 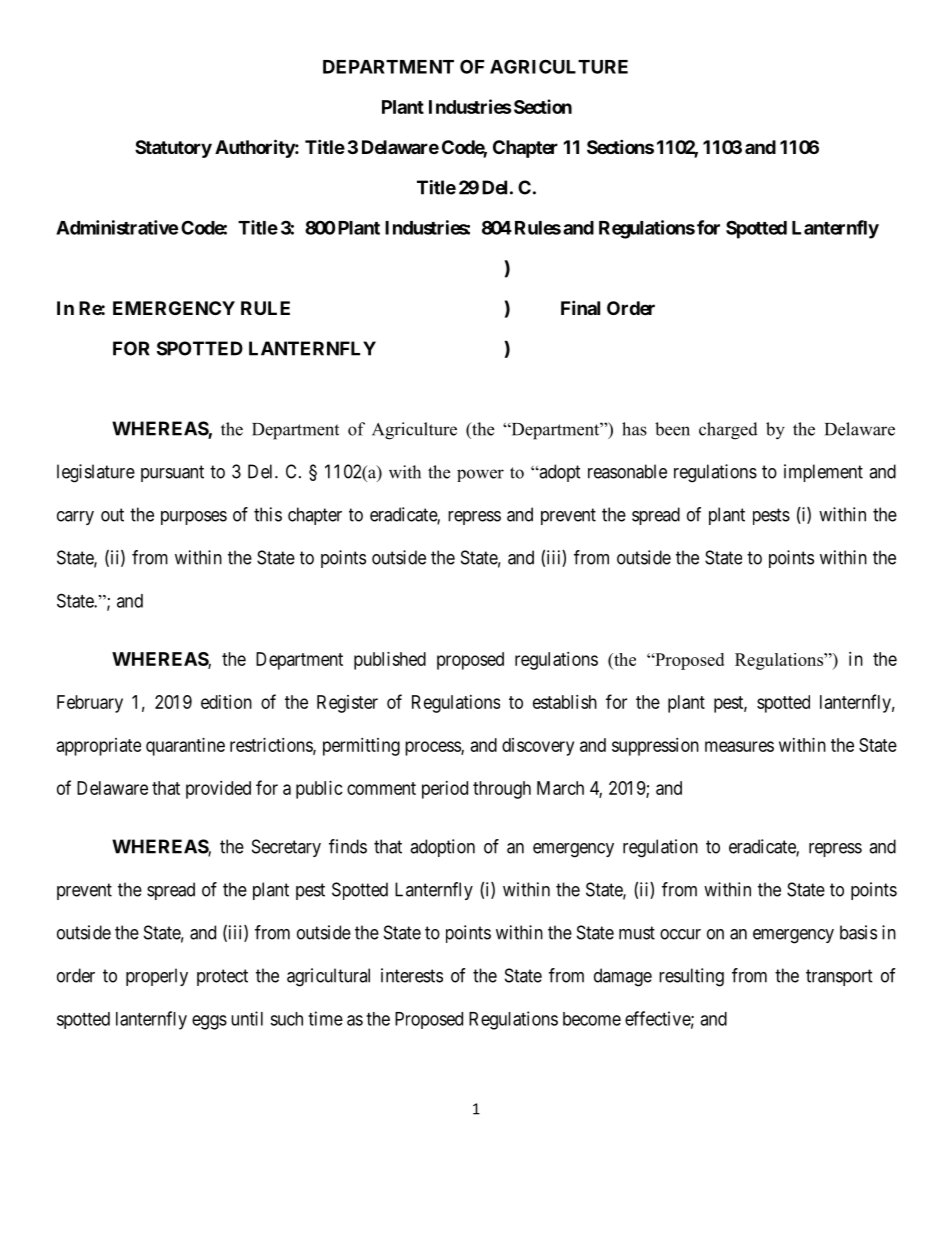 What do you see at coordinates (172, 473) in the page?
I see `pursuant` at bounding box center [172, 473].
